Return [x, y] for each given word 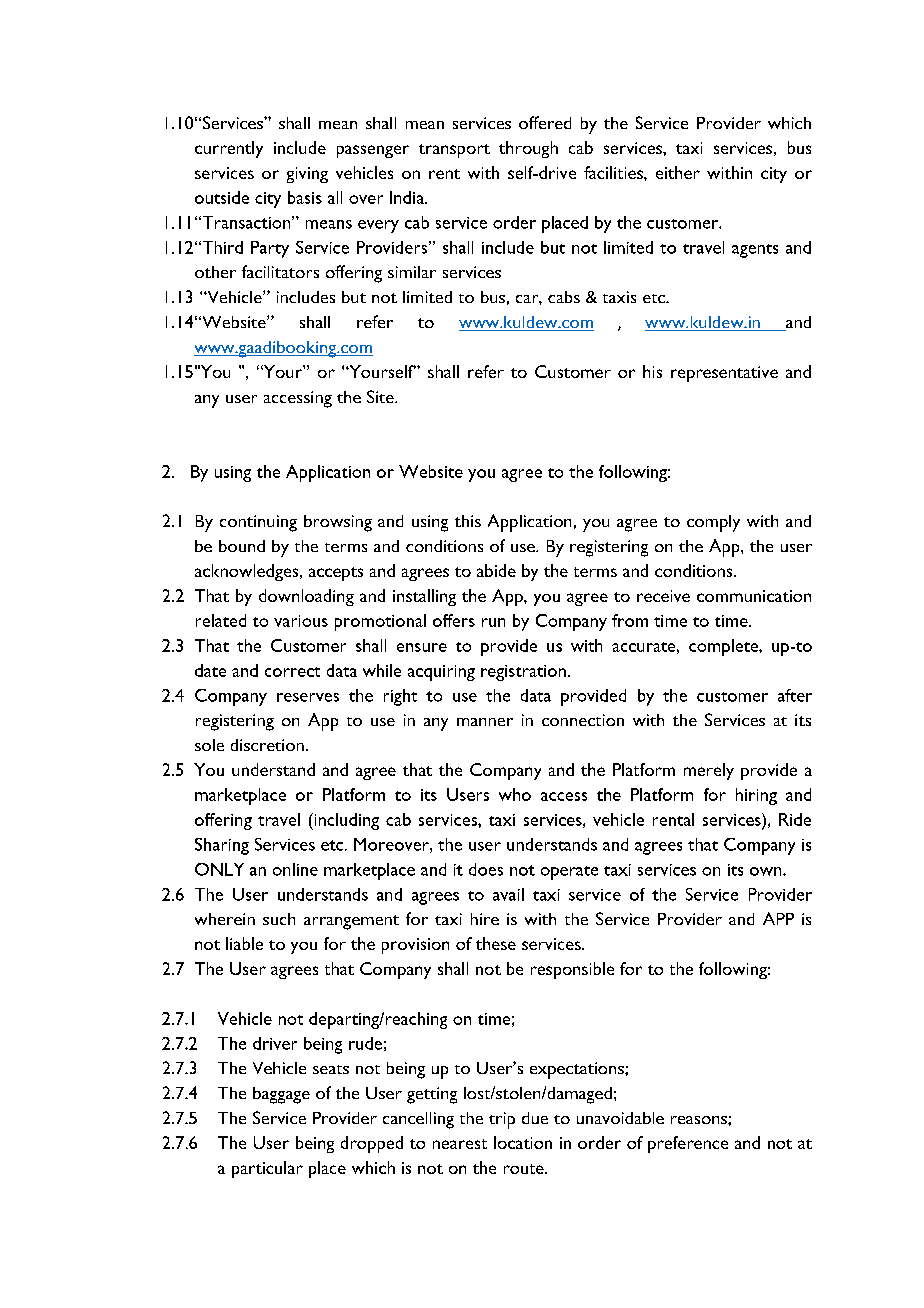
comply [713, 523]
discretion [267, 745]
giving [307, 175]
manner [485, 722]
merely [709, 771]
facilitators [280, 271]
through [528, 149]
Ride [795, 819]
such [279, 919]
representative [724, 374]
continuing [258, 523]
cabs [564, 297]
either [678, 172]
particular [267, 1169]
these [496, 943]
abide [496, 570]
